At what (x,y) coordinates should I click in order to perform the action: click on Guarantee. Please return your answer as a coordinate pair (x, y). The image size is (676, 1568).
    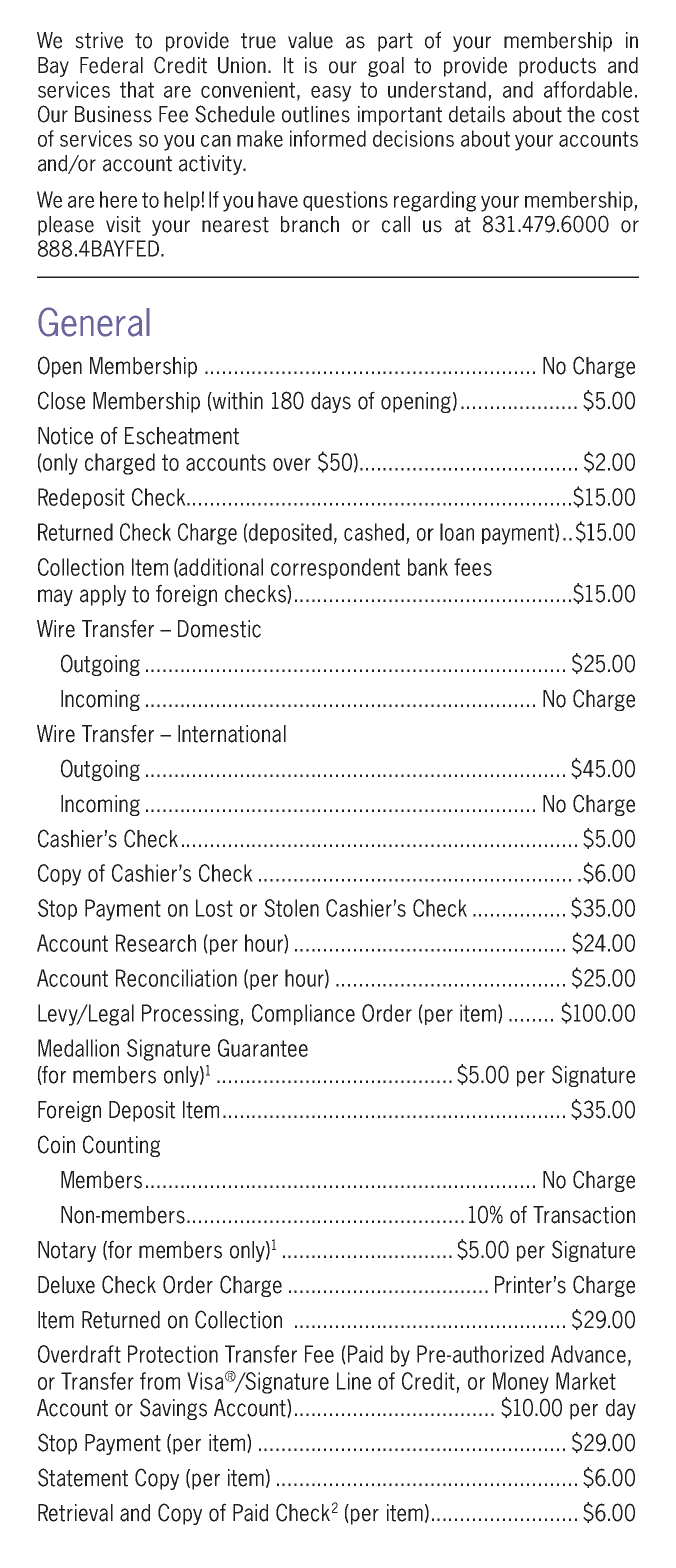
    Looking at the image, I should click on (263, 1048).
